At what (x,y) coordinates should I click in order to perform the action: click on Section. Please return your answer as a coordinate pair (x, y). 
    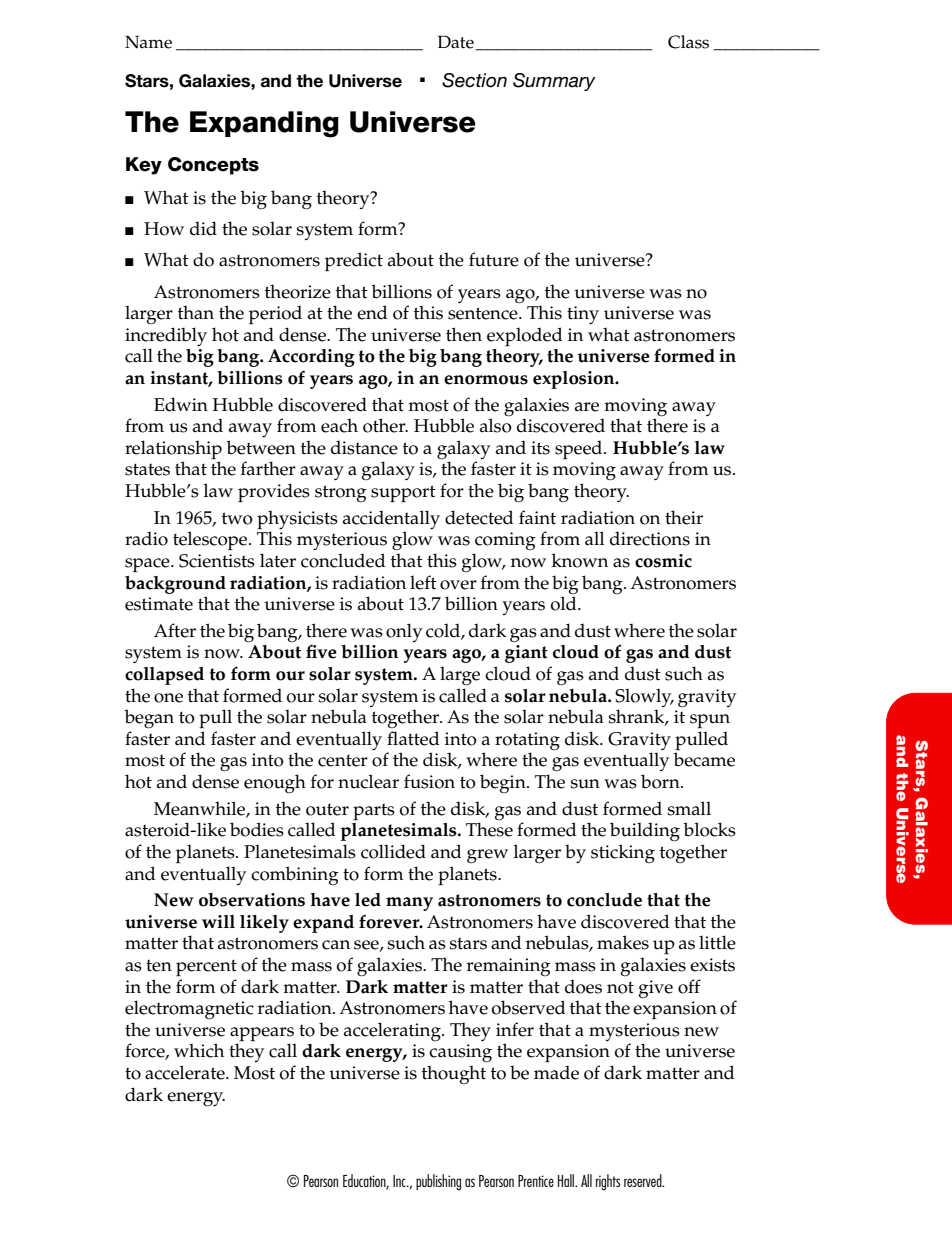
    Looking at the image, I should click on (474, 80).
